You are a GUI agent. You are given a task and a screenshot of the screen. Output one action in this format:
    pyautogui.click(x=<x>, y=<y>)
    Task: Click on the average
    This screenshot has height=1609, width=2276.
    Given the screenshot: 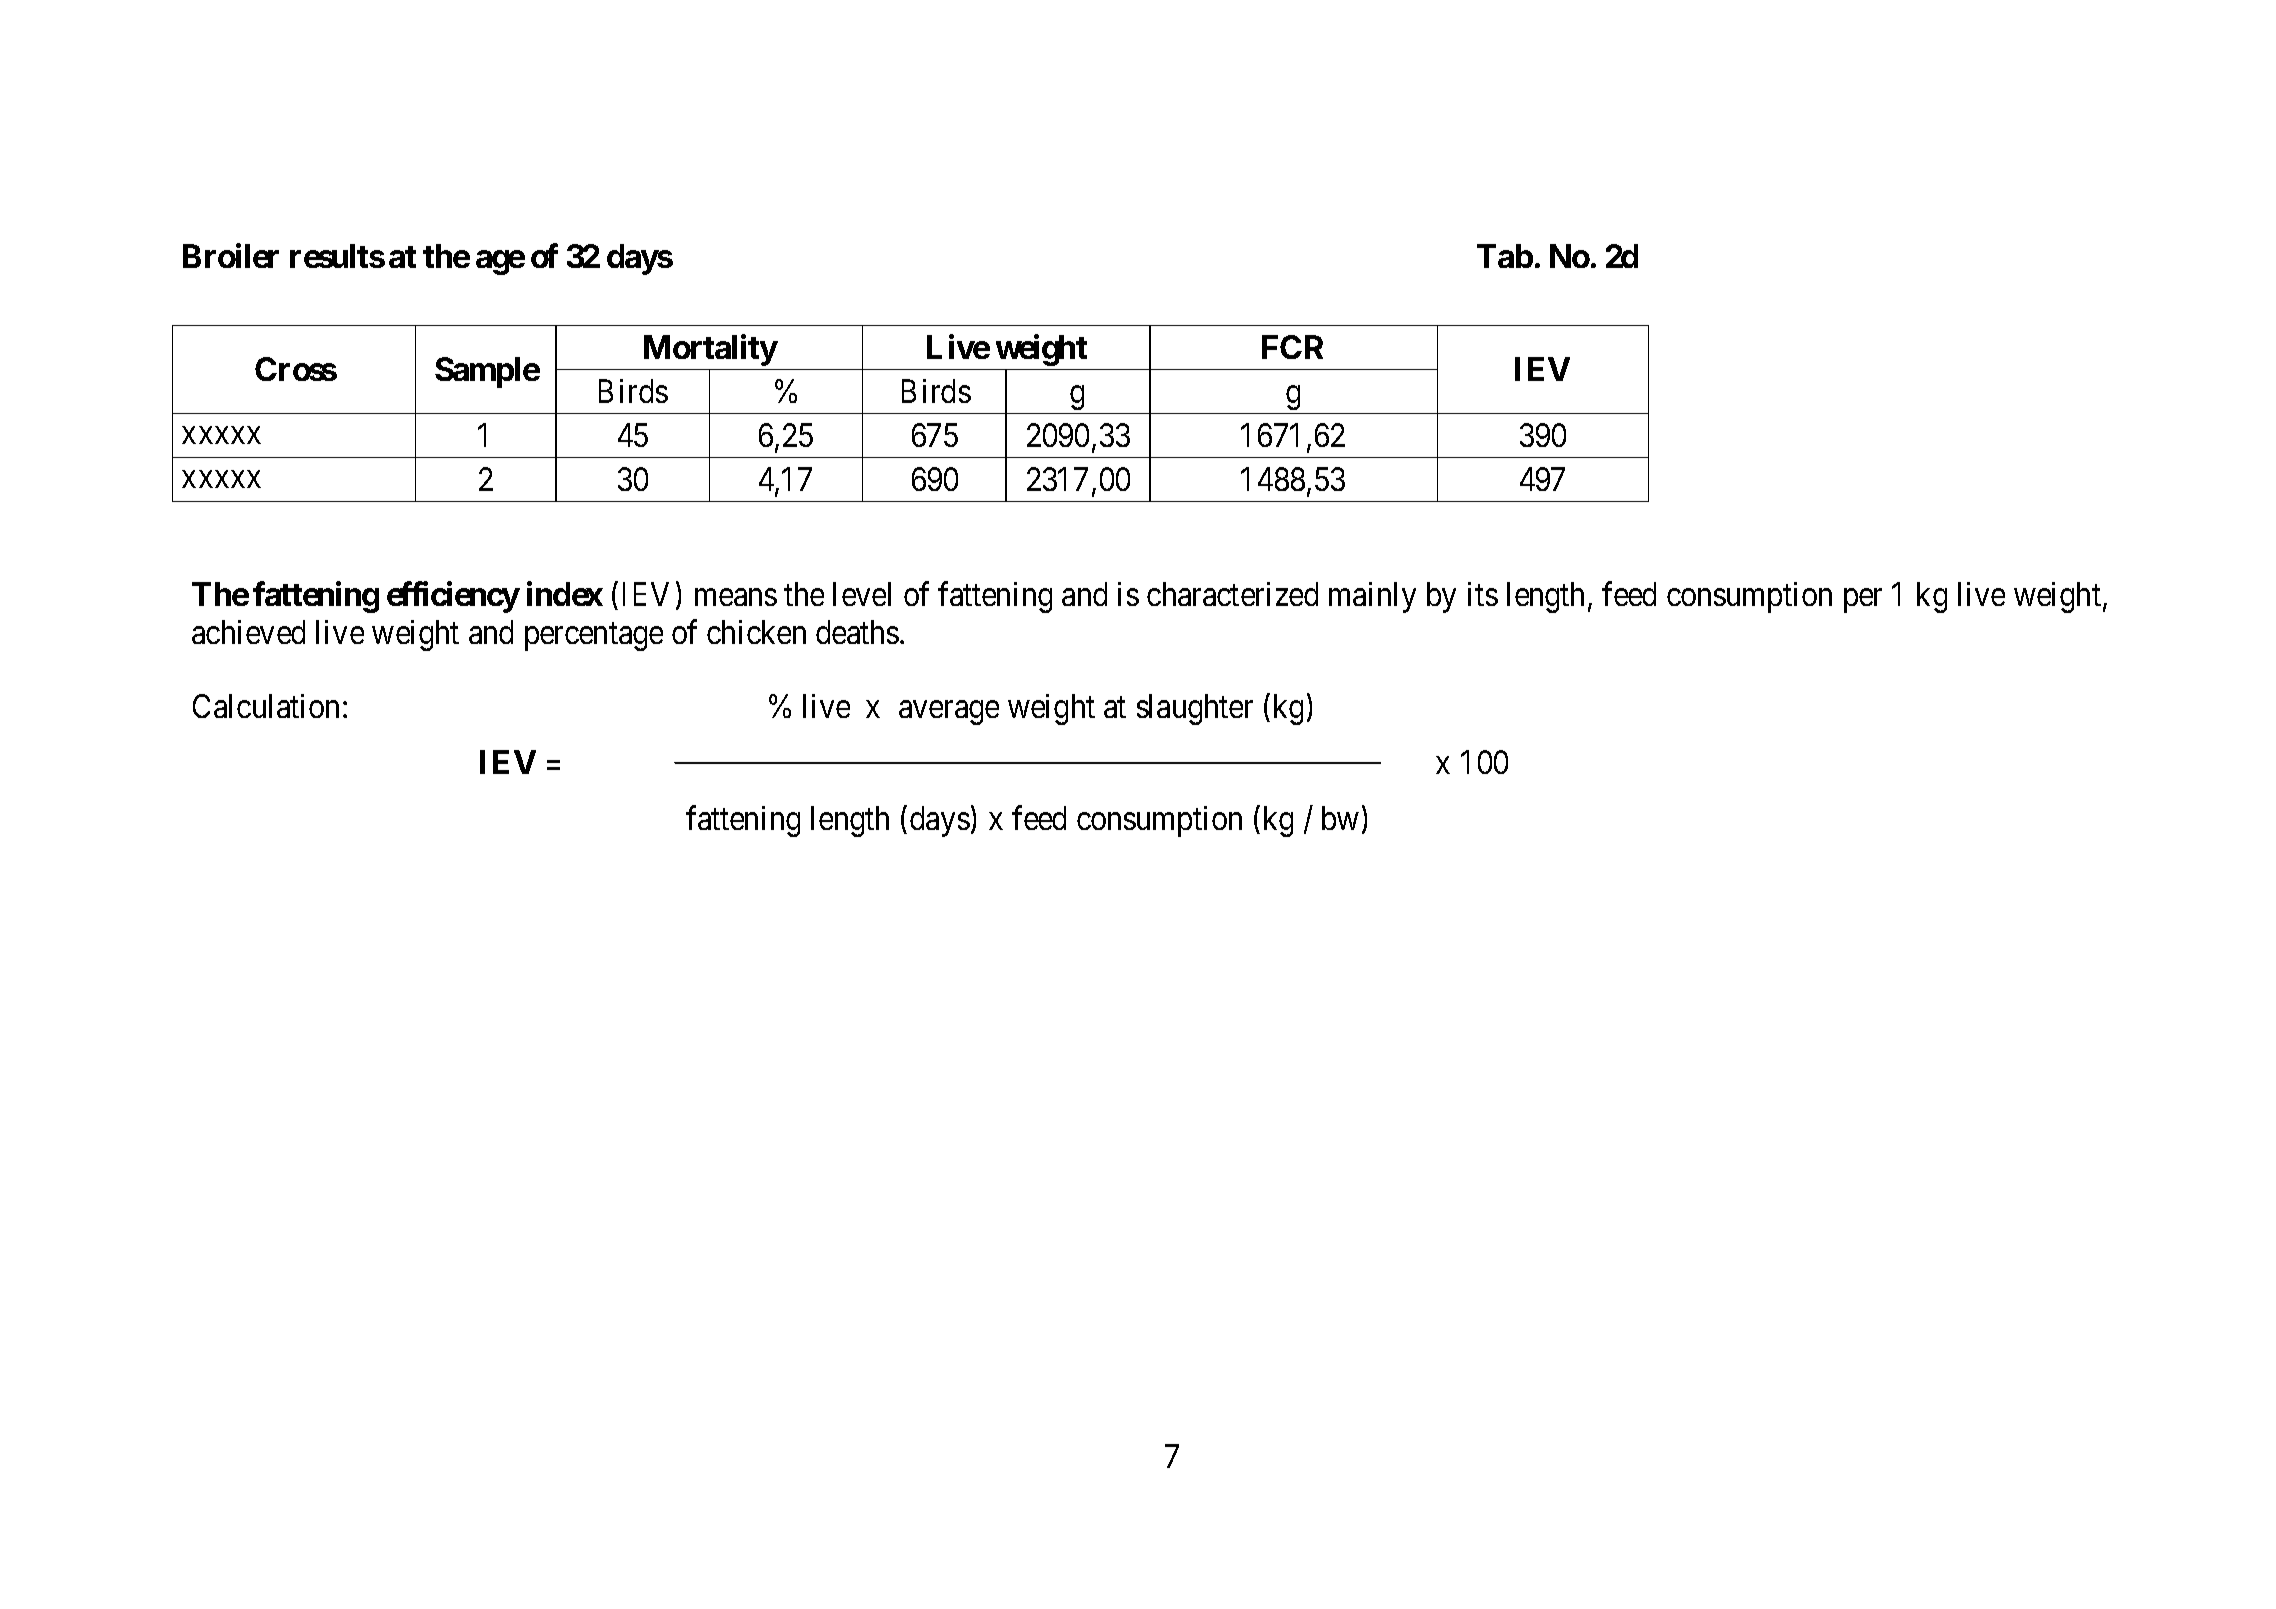 What is the action you would take?
    pyautogui.click(x=949, y=713)
